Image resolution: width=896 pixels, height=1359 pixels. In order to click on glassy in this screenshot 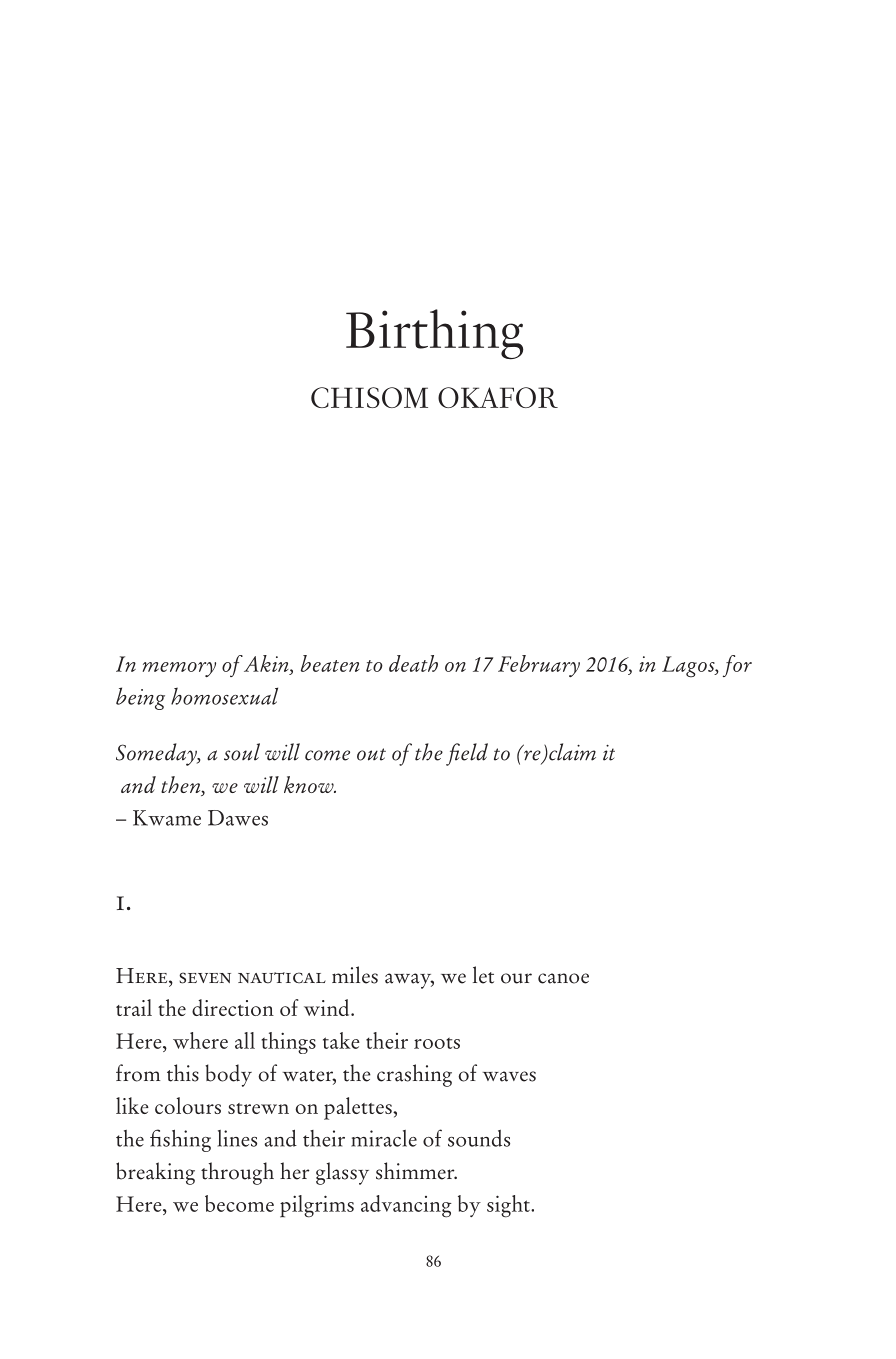, I will do `click(342, 1173)`.
